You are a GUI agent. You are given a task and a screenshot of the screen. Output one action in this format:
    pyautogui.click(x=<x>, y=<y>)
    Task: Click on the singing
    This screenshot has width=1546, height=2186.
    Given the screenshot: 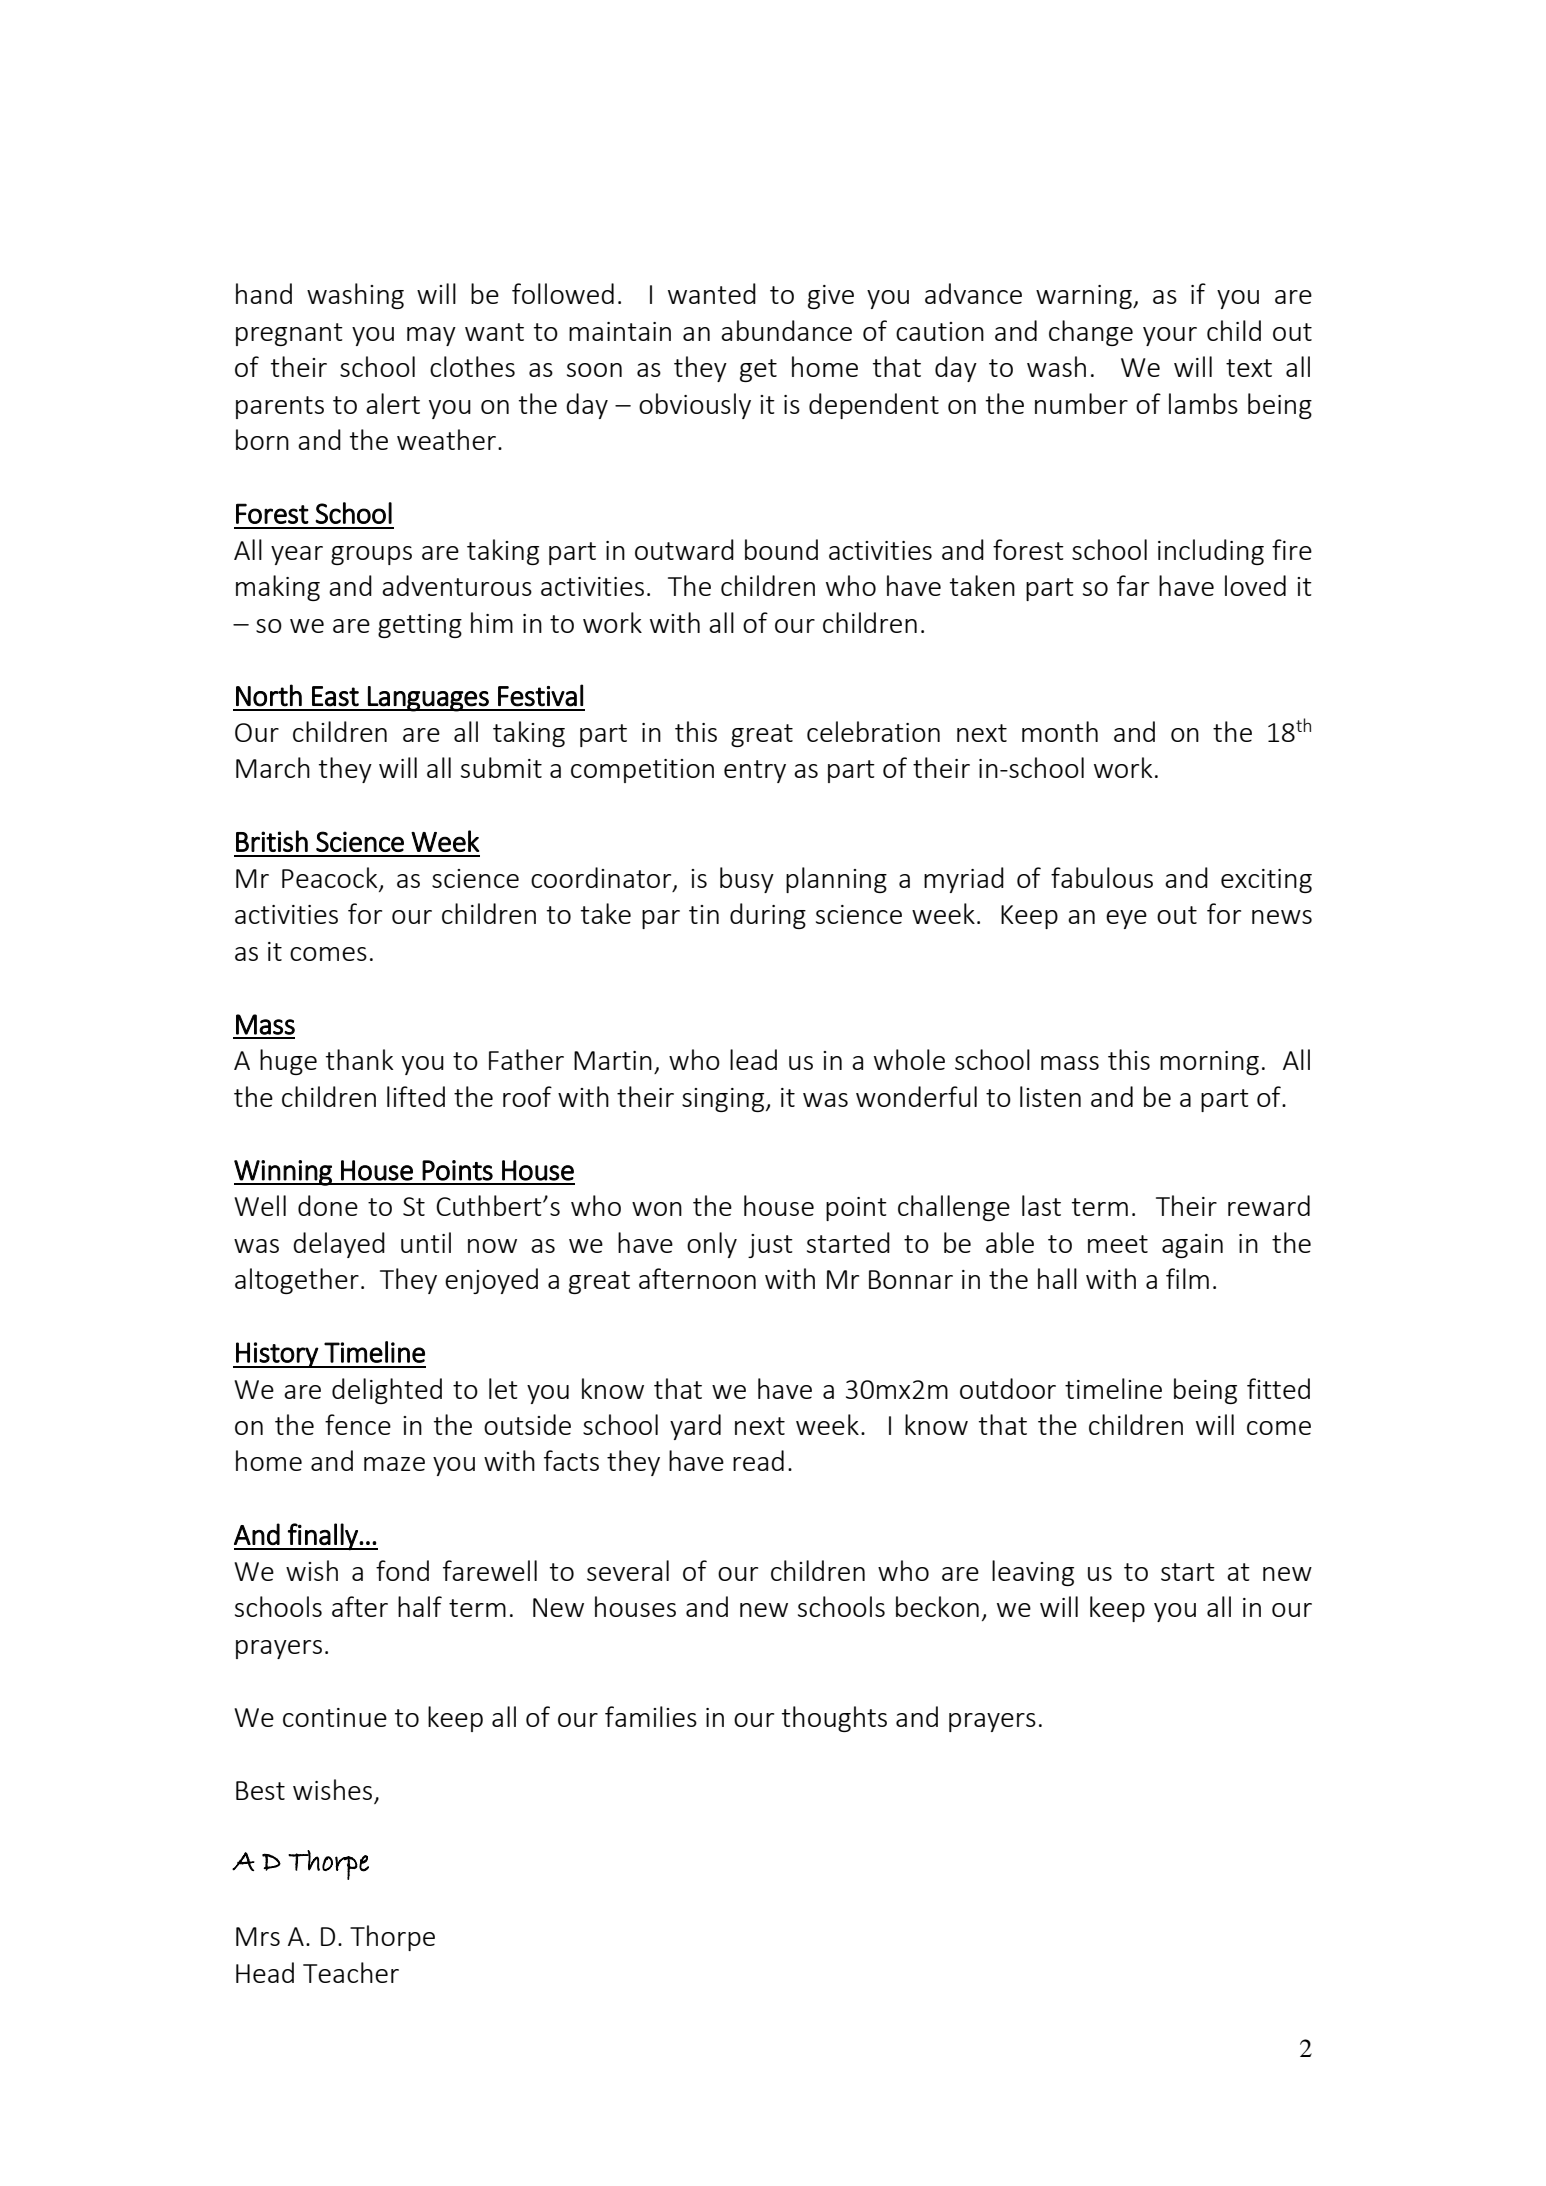 What is the action you would take?
    pyautogui.click(x=724, y=1100)
